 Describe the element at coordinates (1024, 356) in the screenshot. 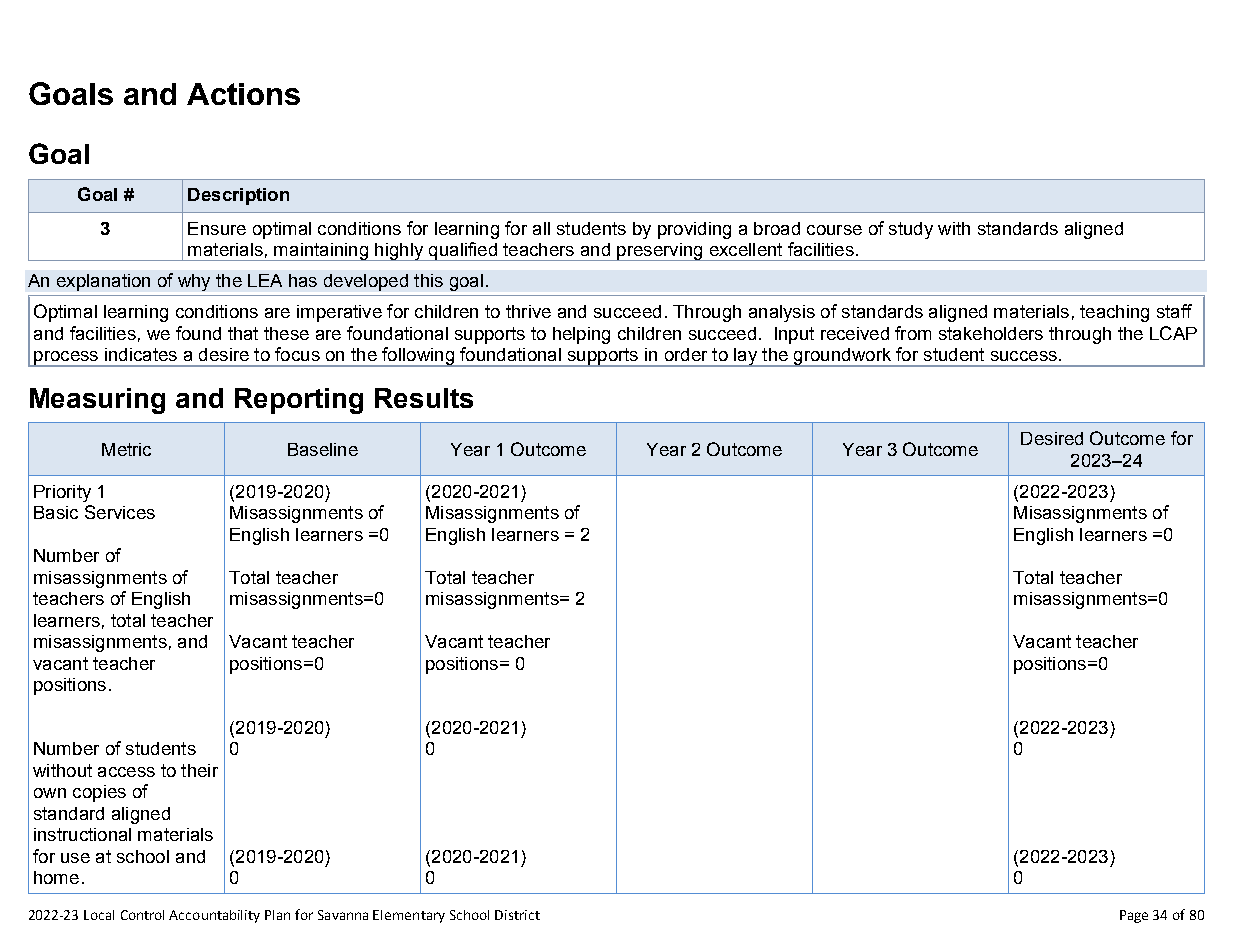

I see `success` at that location.
